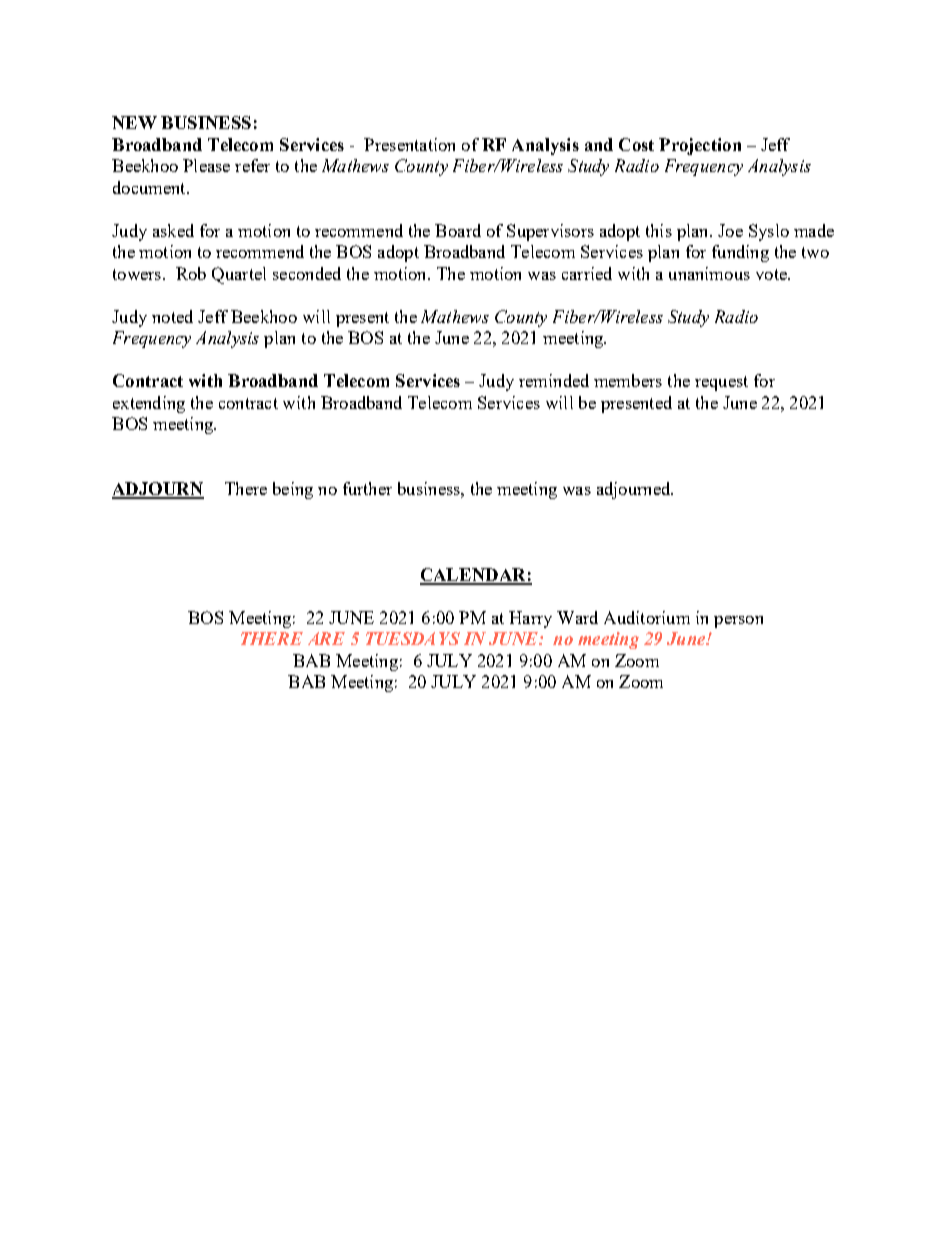  Describe the element at coordinates (636, 144) in the page. I see `Cost` at that location.
